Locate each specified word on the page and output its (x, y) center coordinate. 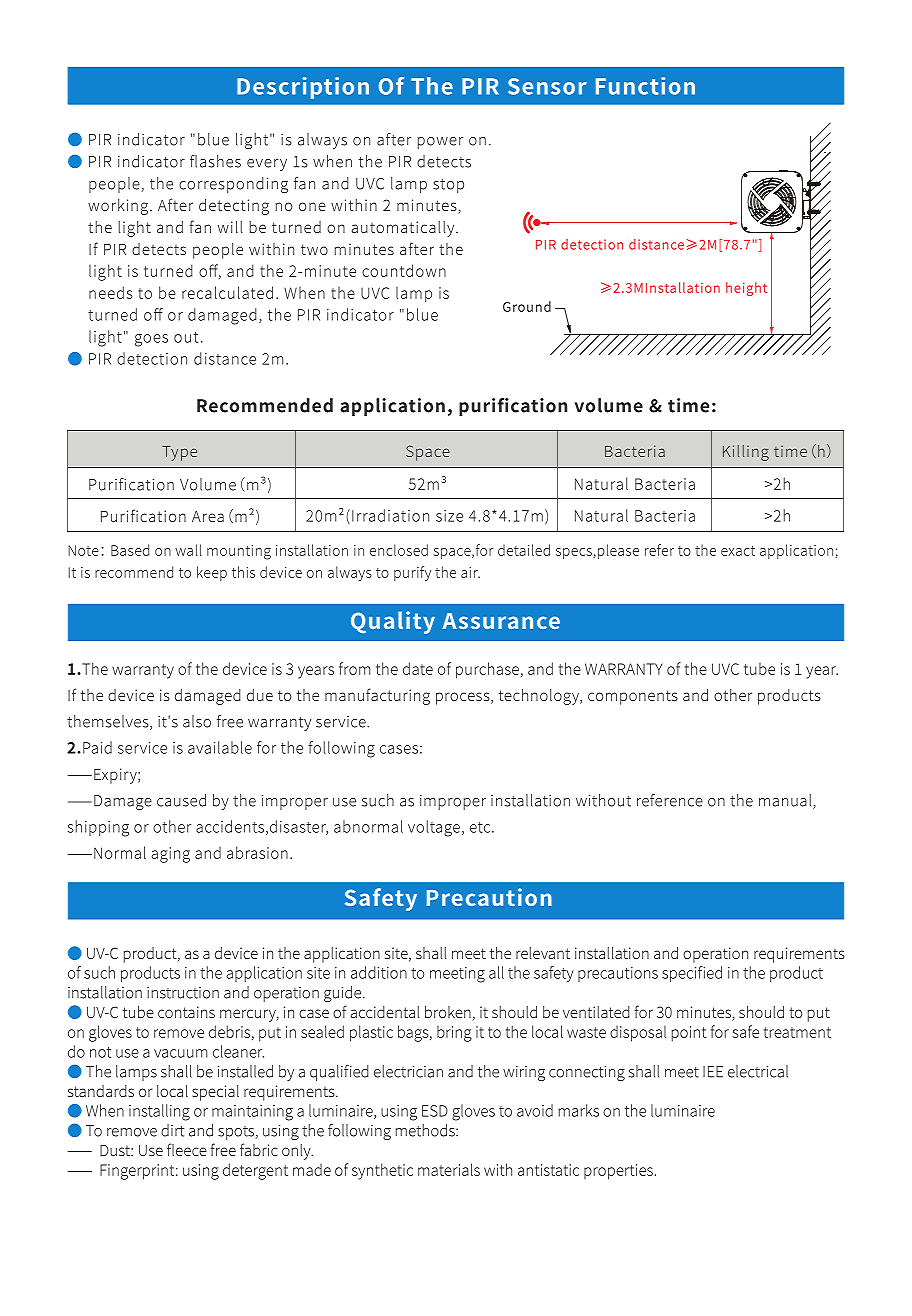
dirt (172, 1130)
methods (426, 1130)
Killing (746, 453)
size (449, 516)
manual (786, 801)
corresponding (233, 185)
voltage (434, 828)
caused (181, 800)
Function (645, 86)
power (440, 143)
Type (179, 453)
